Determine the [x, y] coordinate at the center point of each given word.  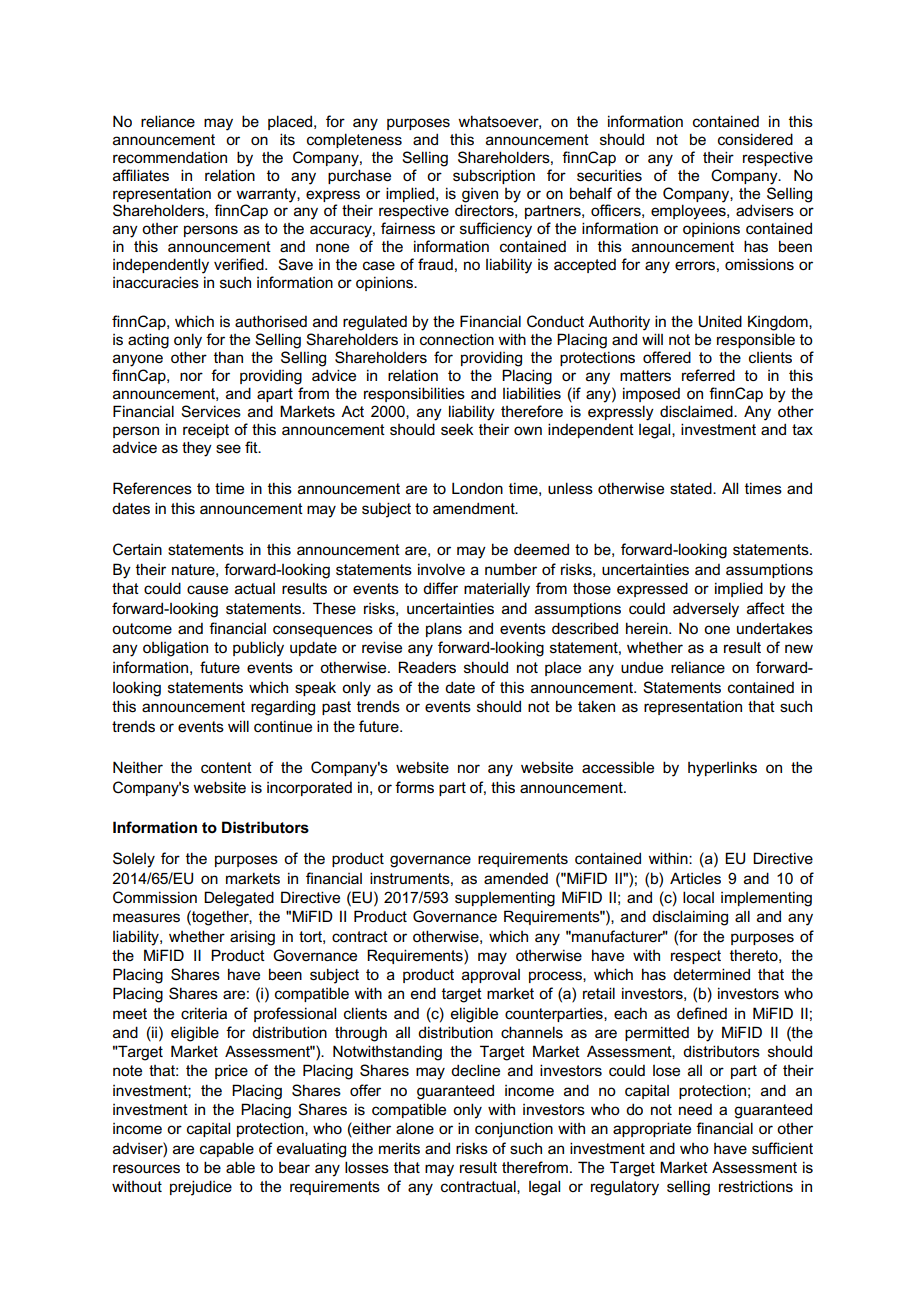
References [152, 488]
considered [755, 139]
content [226, 768]
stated [692, 488]
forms [414, 787]
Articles [695, 878]
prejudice [201, 1188]
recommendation [170, 157]
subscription [494, 176]
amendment [475, 508]
